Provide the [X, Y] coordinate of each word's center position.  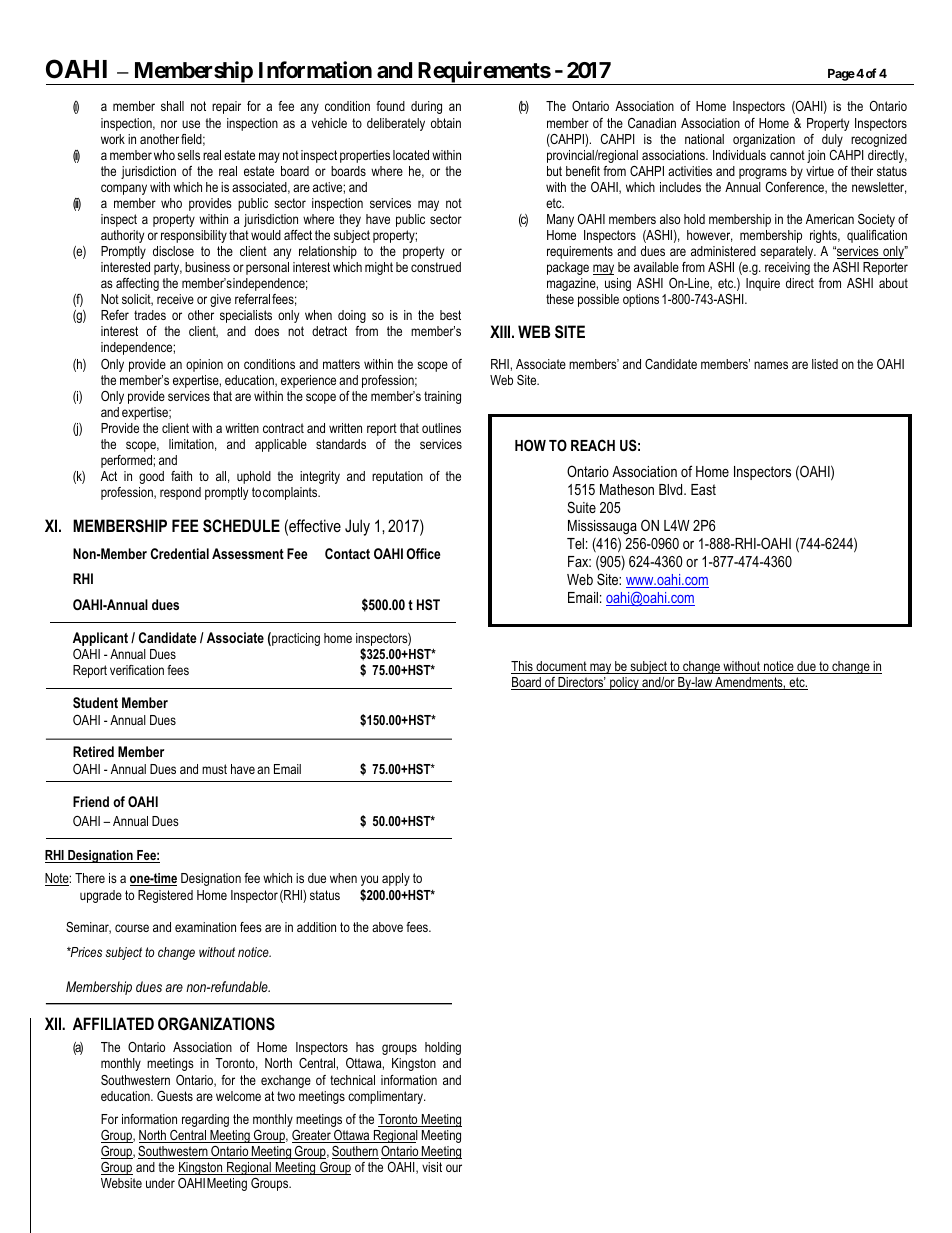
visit [432, 1167]
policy [624, 683]
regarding [205, 1120]
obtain [446, 123]
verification [137, 670]
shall [172, 106]
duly [832, 140]
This [523, 667]
